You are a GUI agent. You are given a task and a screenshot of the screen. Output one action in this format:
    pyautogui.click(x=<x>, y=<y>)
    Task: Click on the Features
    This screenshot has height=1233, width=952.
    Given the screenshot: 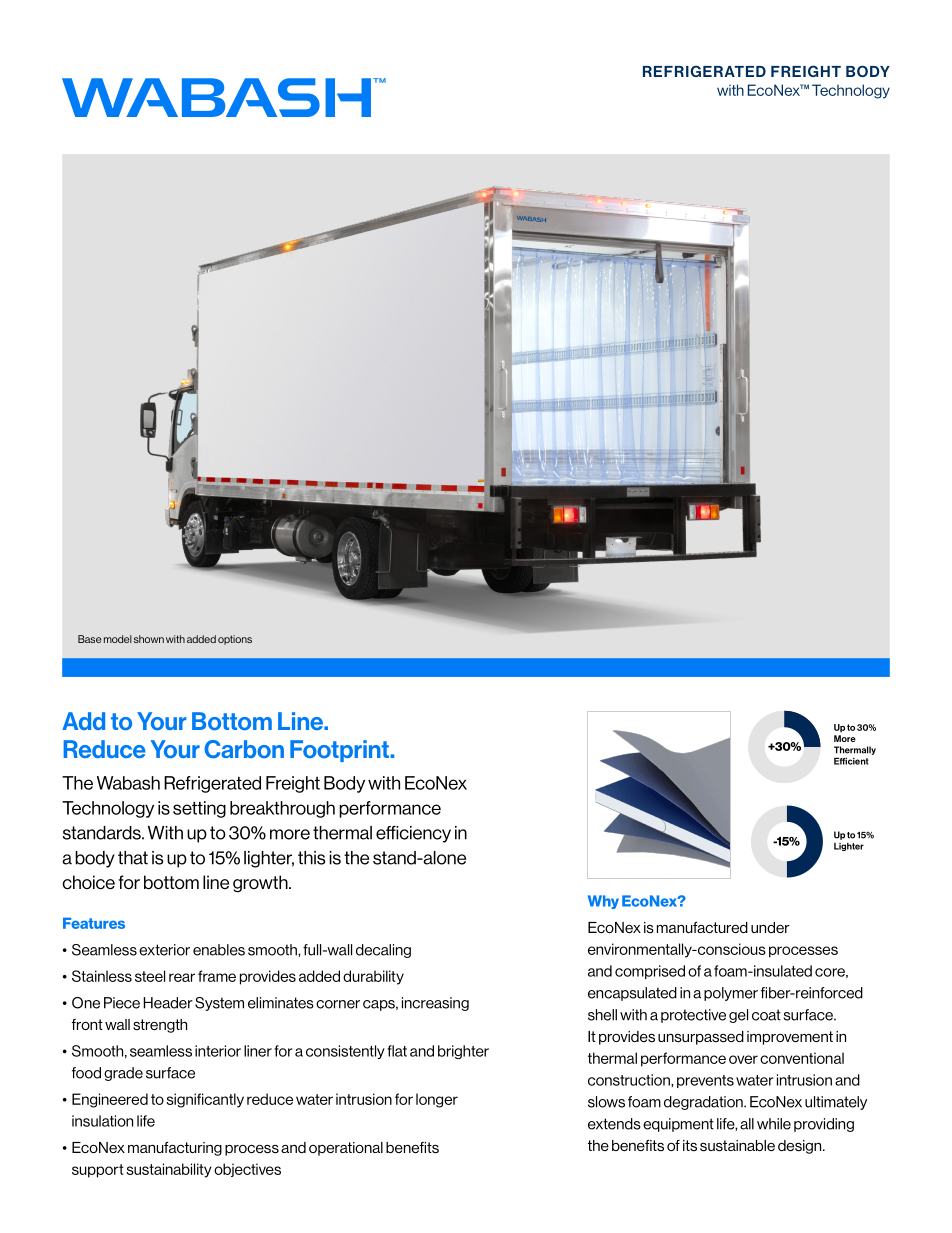 What is the action you would take?
    pyautogui.click(x=94, y=923)
